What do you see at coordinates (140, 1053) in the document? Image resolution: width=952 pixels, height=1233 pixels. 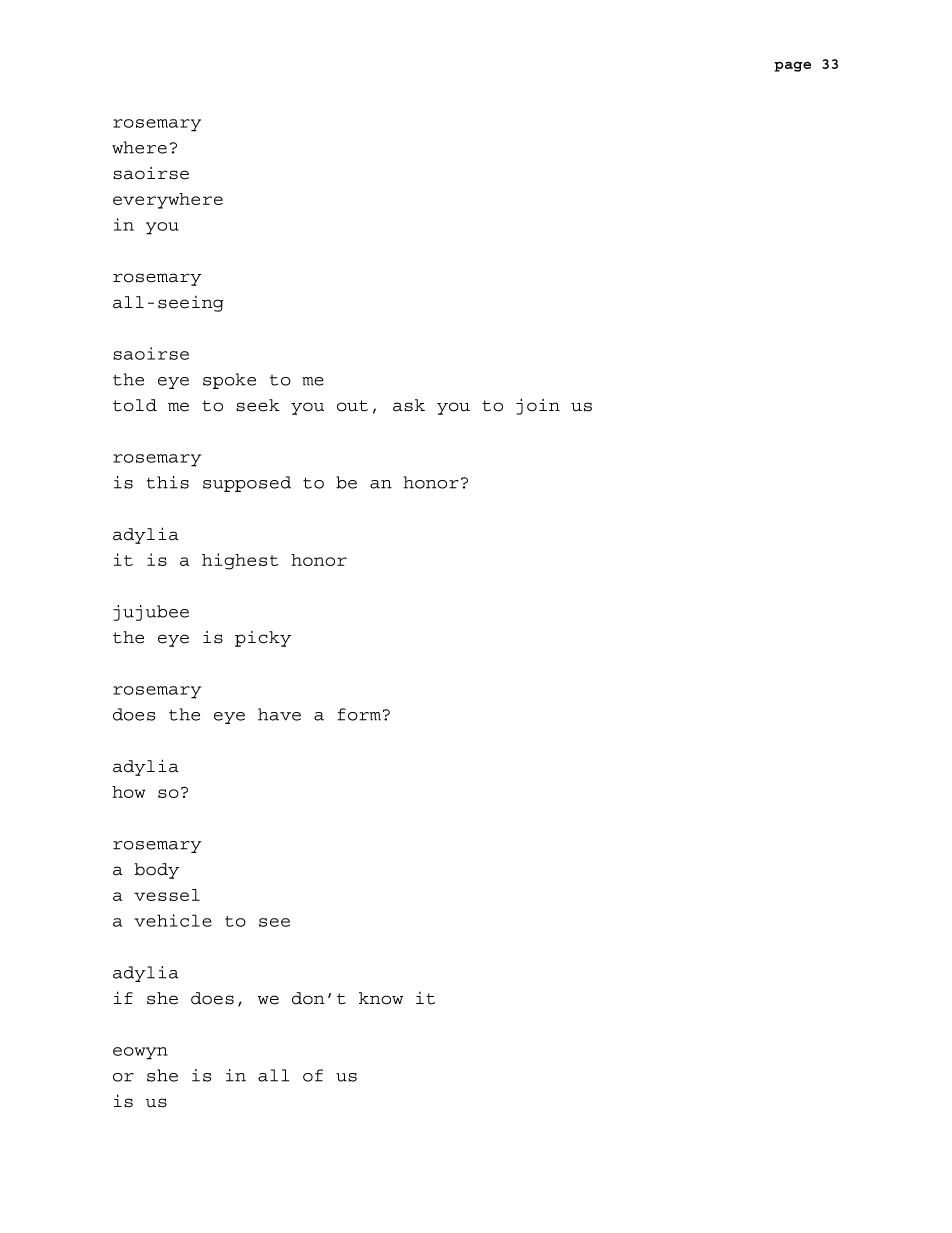 I see `eowyn` at bounding box center [140, 1053].
